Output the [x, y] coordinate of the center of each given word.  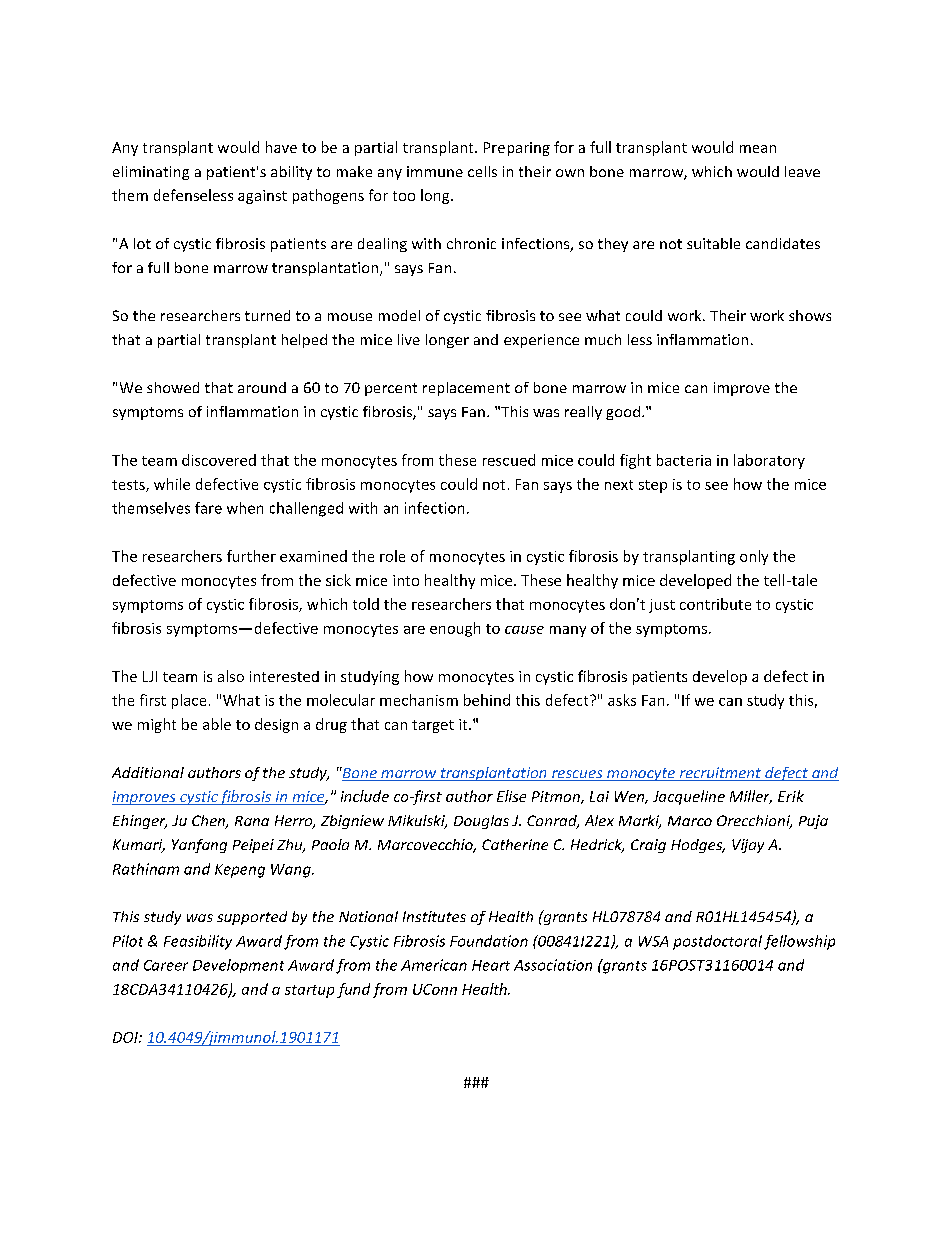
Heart [491, 965]
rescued [509, 460]
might [157, 725]
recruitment [720, 774]
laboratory [769, 461]
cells [482, 171]
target [433, 726]
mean [758, 149]
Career [166, 965]
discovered [219, 460]
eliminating [151, 173]
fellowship [799, 942]
